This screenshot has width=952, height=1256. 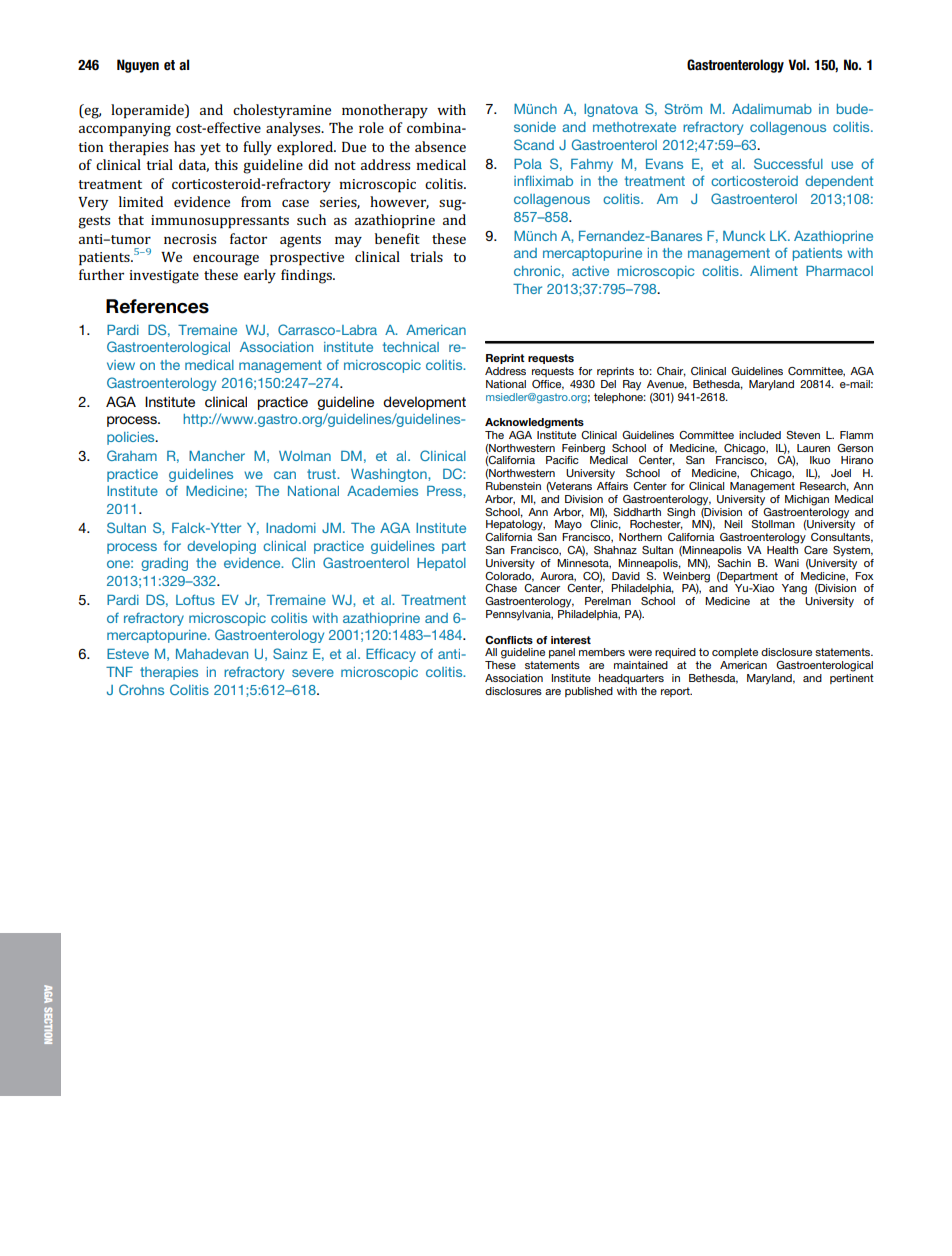 I want to click on complete, so click(x=735, y=653).
